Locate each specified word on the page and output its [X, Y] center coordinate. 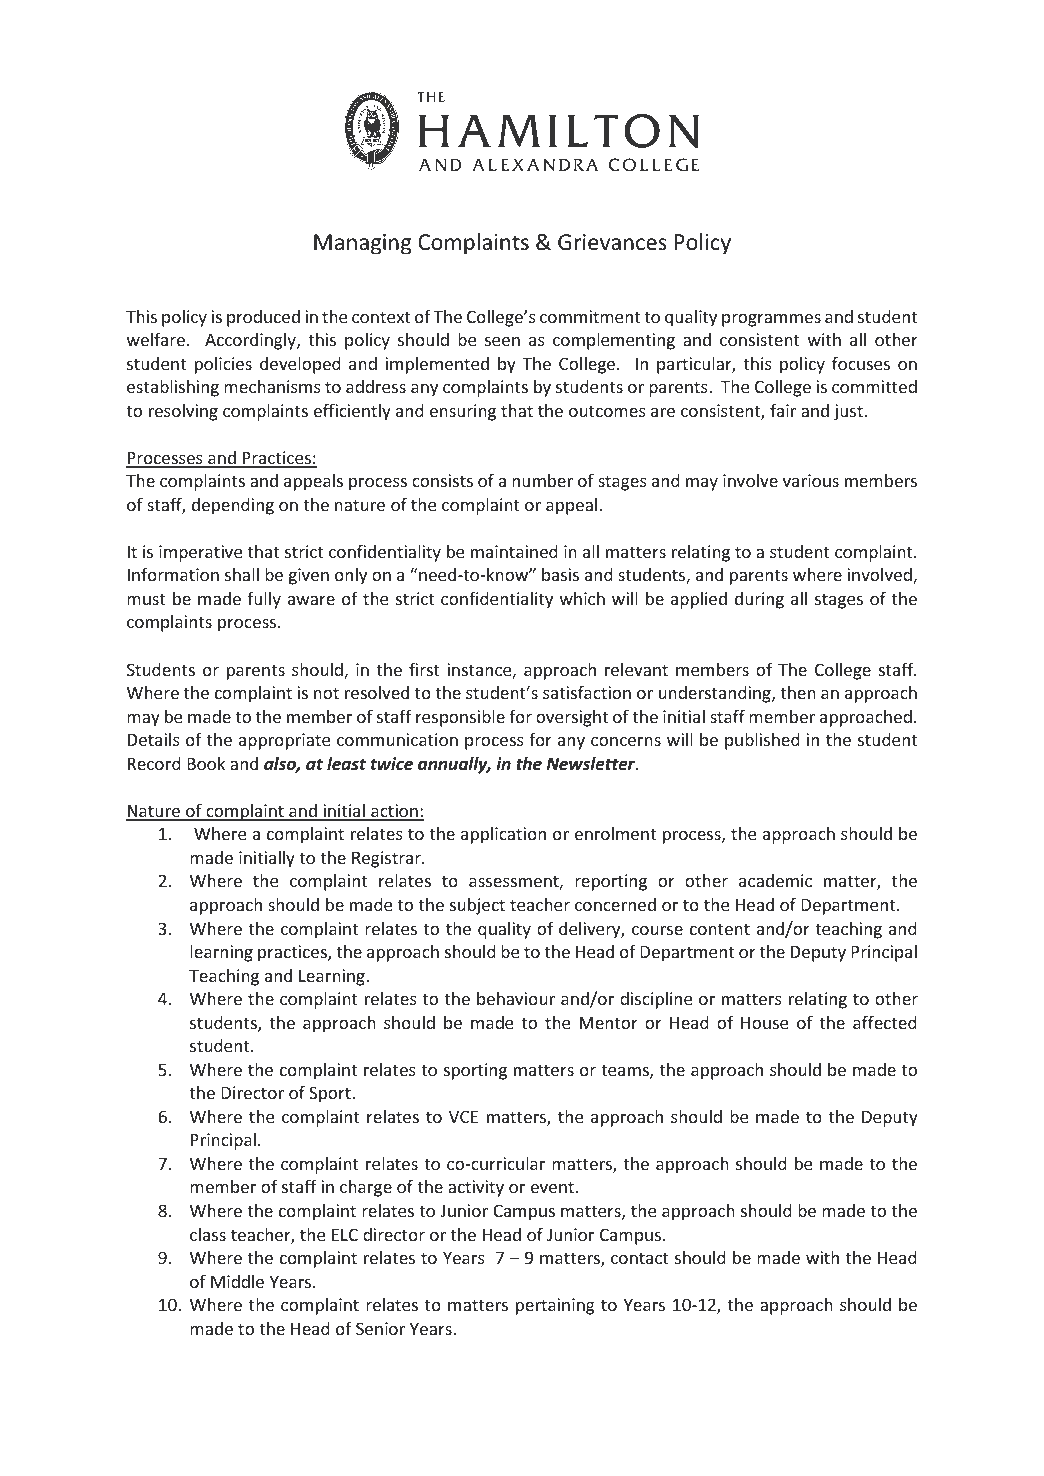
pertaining [555, 1306]
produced [263, 318]
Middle [237, 1281]
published [762, 741]
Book [206, 763]
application [503, 835]
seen [502, 341]
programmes [771, 320]
